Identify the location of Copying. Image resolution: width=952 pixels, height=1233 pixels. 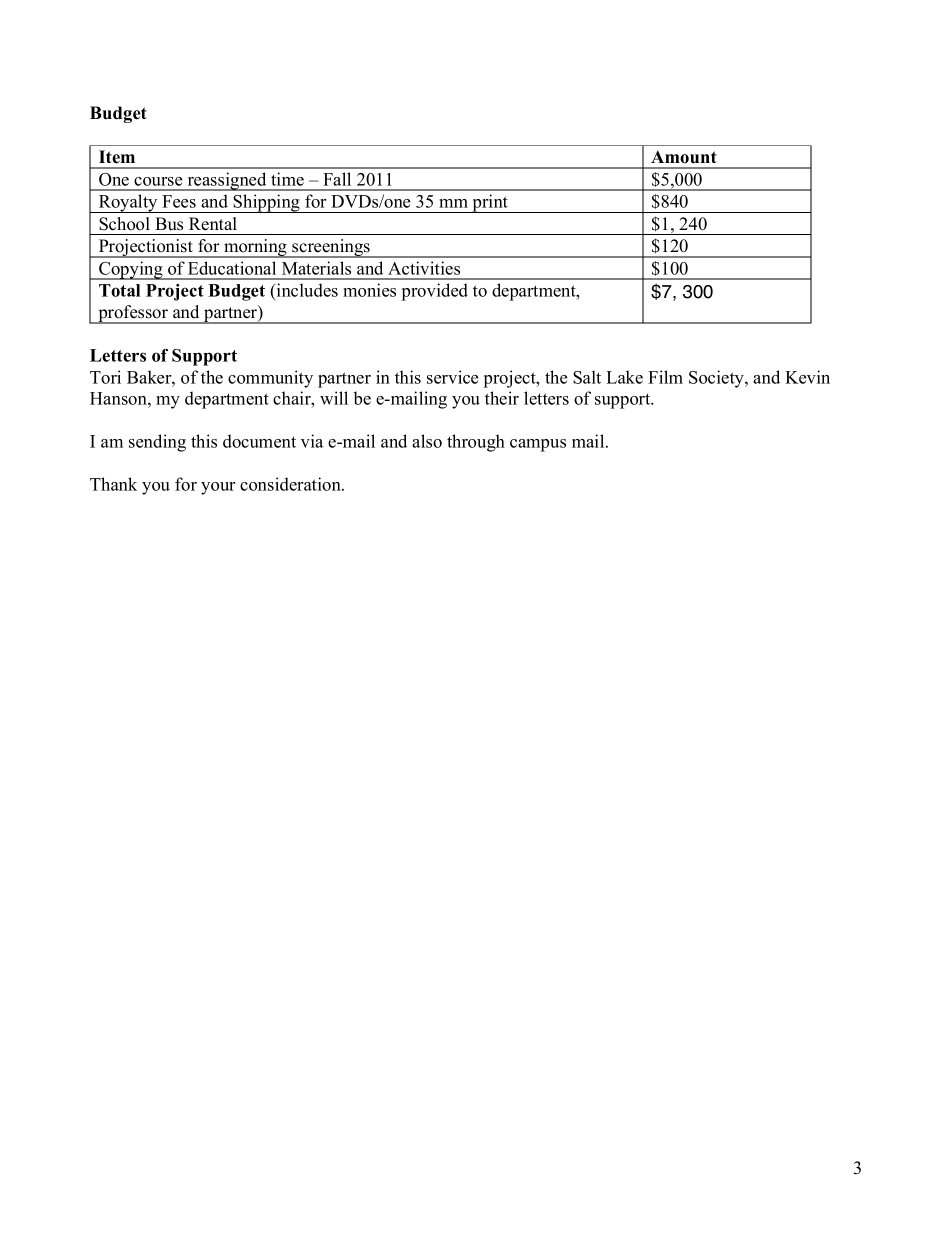
(131, 270).
